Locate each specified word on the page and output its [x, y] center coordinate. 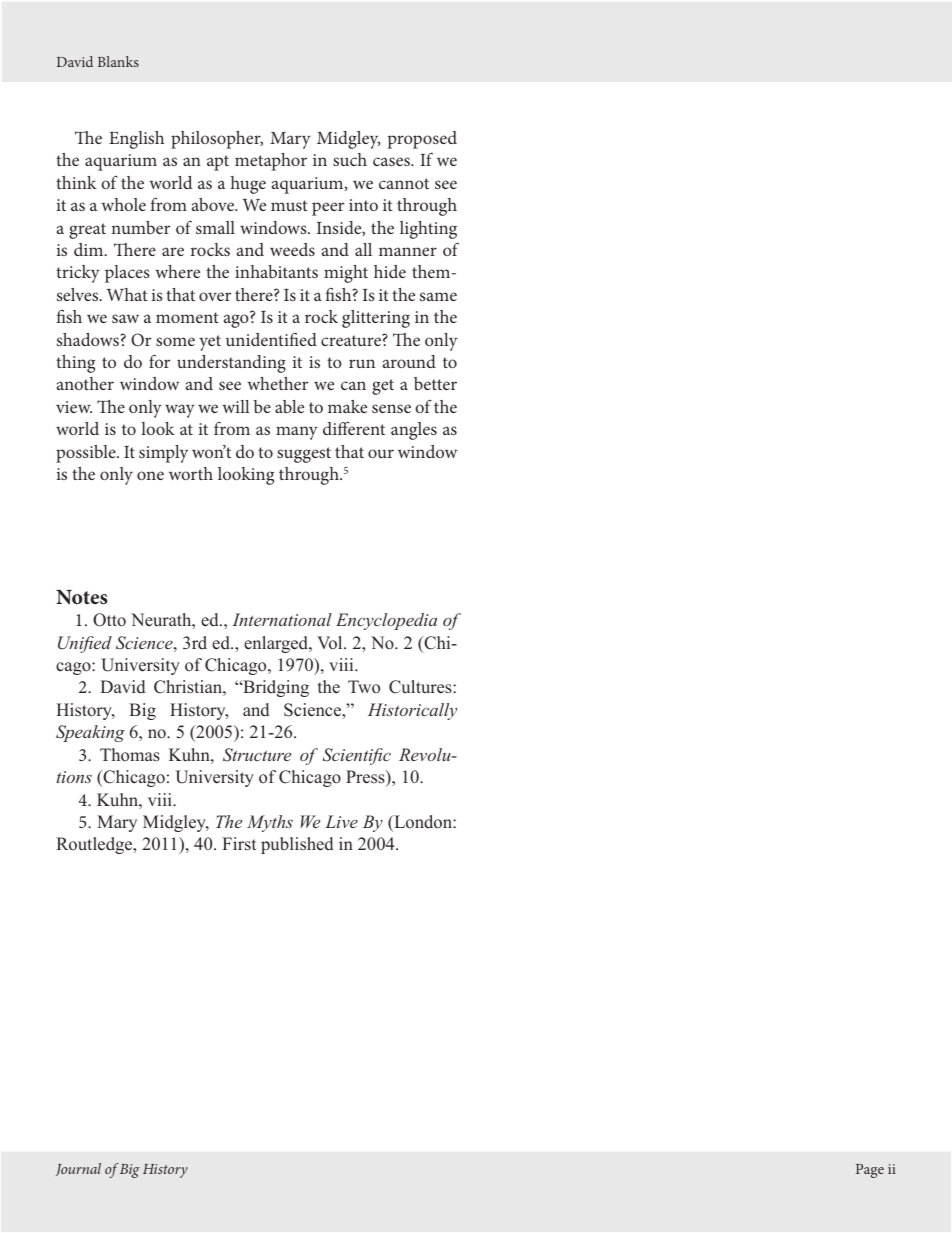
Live [341, 821]
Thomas [130, 755]
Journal [78, 1169]
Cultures [421, 687]
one [150, 475]
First [239, 844]
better [435, 383]
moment [187, 317]
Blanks [118, 61]
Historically [412, 711]
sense [391, 408]
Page [870, 1171]
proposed [422, 140]
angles [414, 431]
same [438, 296]
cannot [404, 183]
